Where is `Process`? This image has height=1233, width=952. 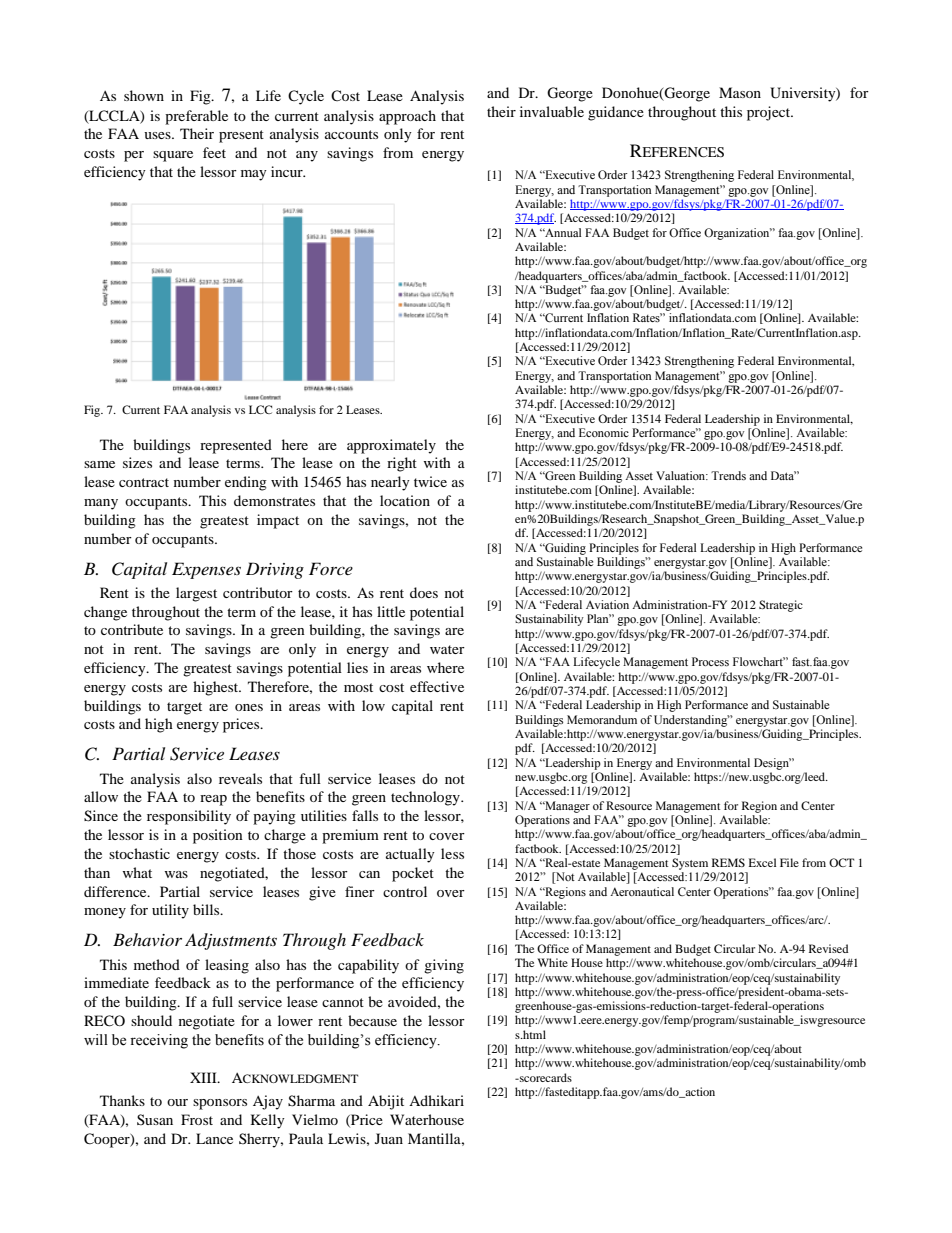 Process is located at coordinates (710, 661).
